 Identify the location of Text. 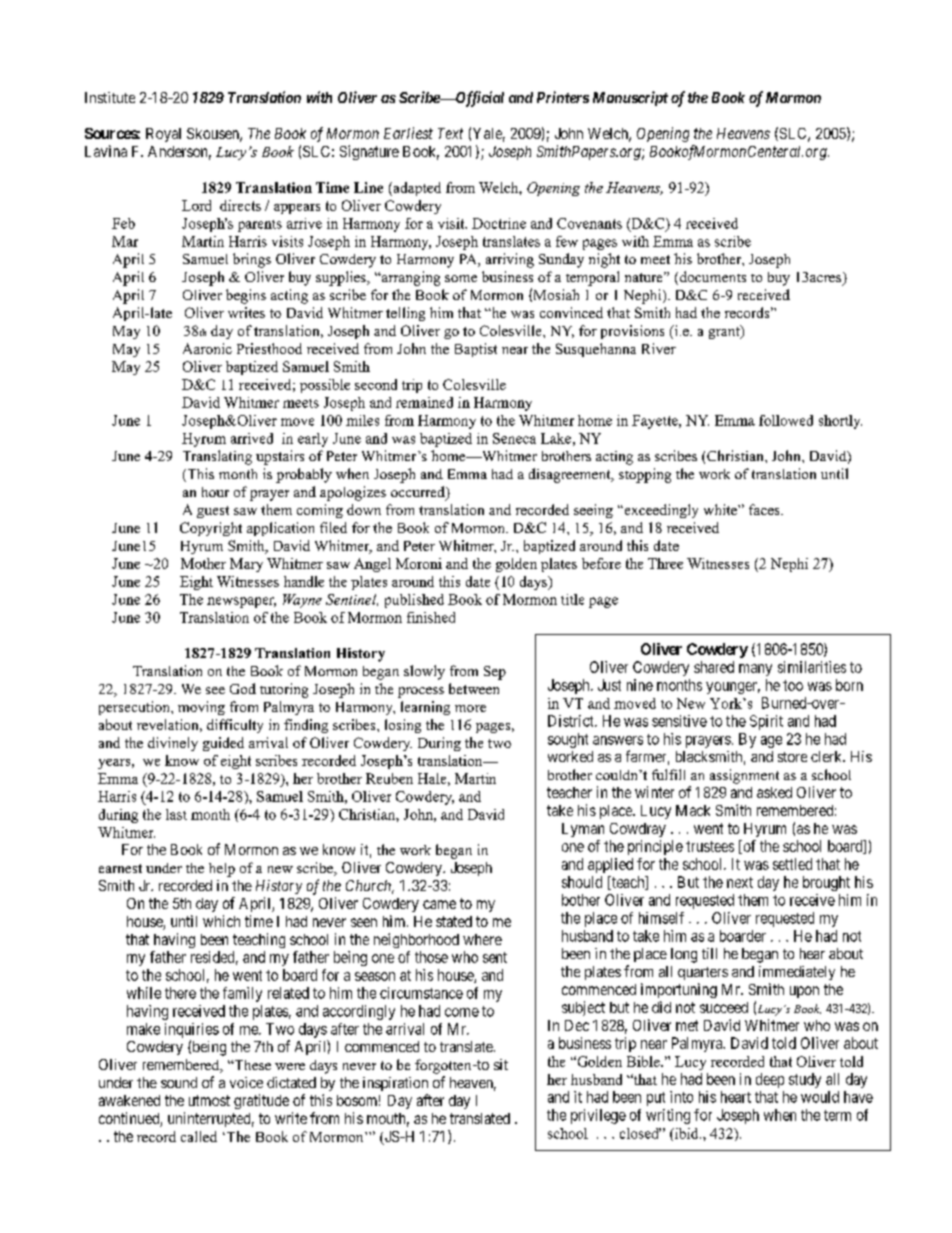
(450, 133).
